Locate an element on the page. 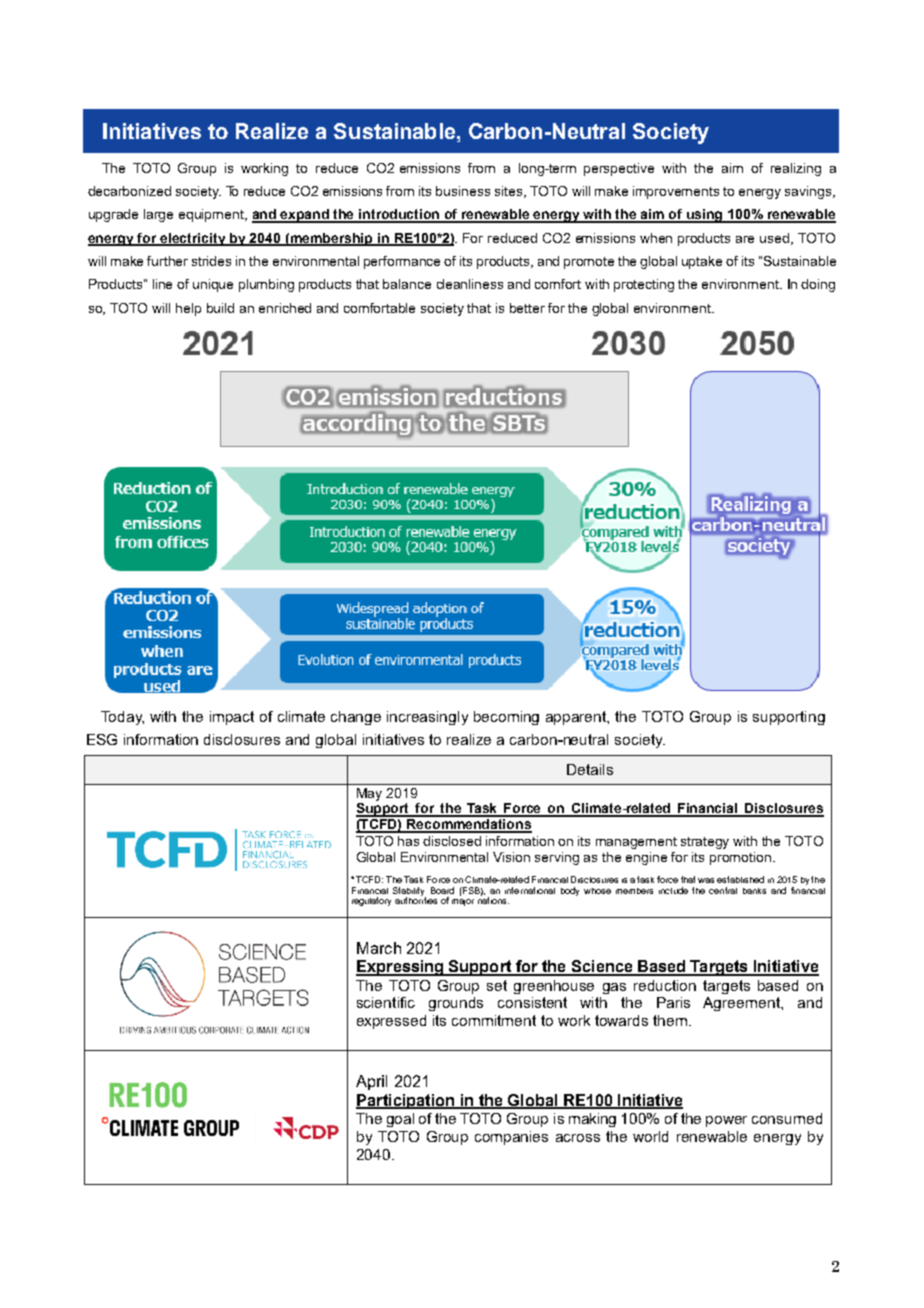 The image size is (924, 1308). Details is located at coordinates (590, 769).
